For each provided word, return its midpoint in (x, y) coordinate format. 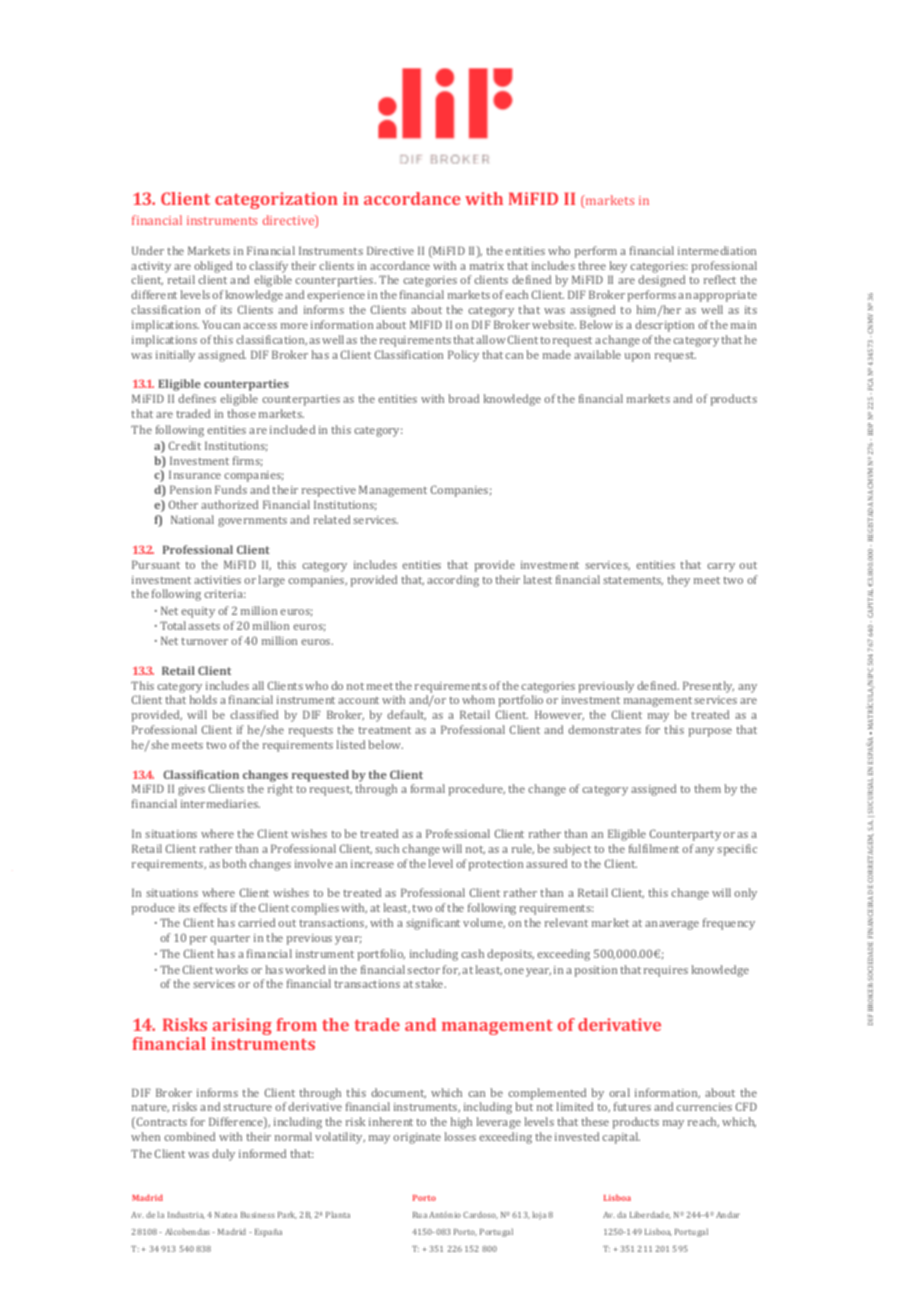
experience (336, 296)
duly (223, 1155)
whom (478, 699)
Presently (708, 687)
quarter (230, 940)
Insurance (195, 474)
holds (203, 699)
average (679, 925)
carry (721, 567)
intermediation (717, 250)
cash (472, 953)
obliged (213, 267)
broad (463, 398)
